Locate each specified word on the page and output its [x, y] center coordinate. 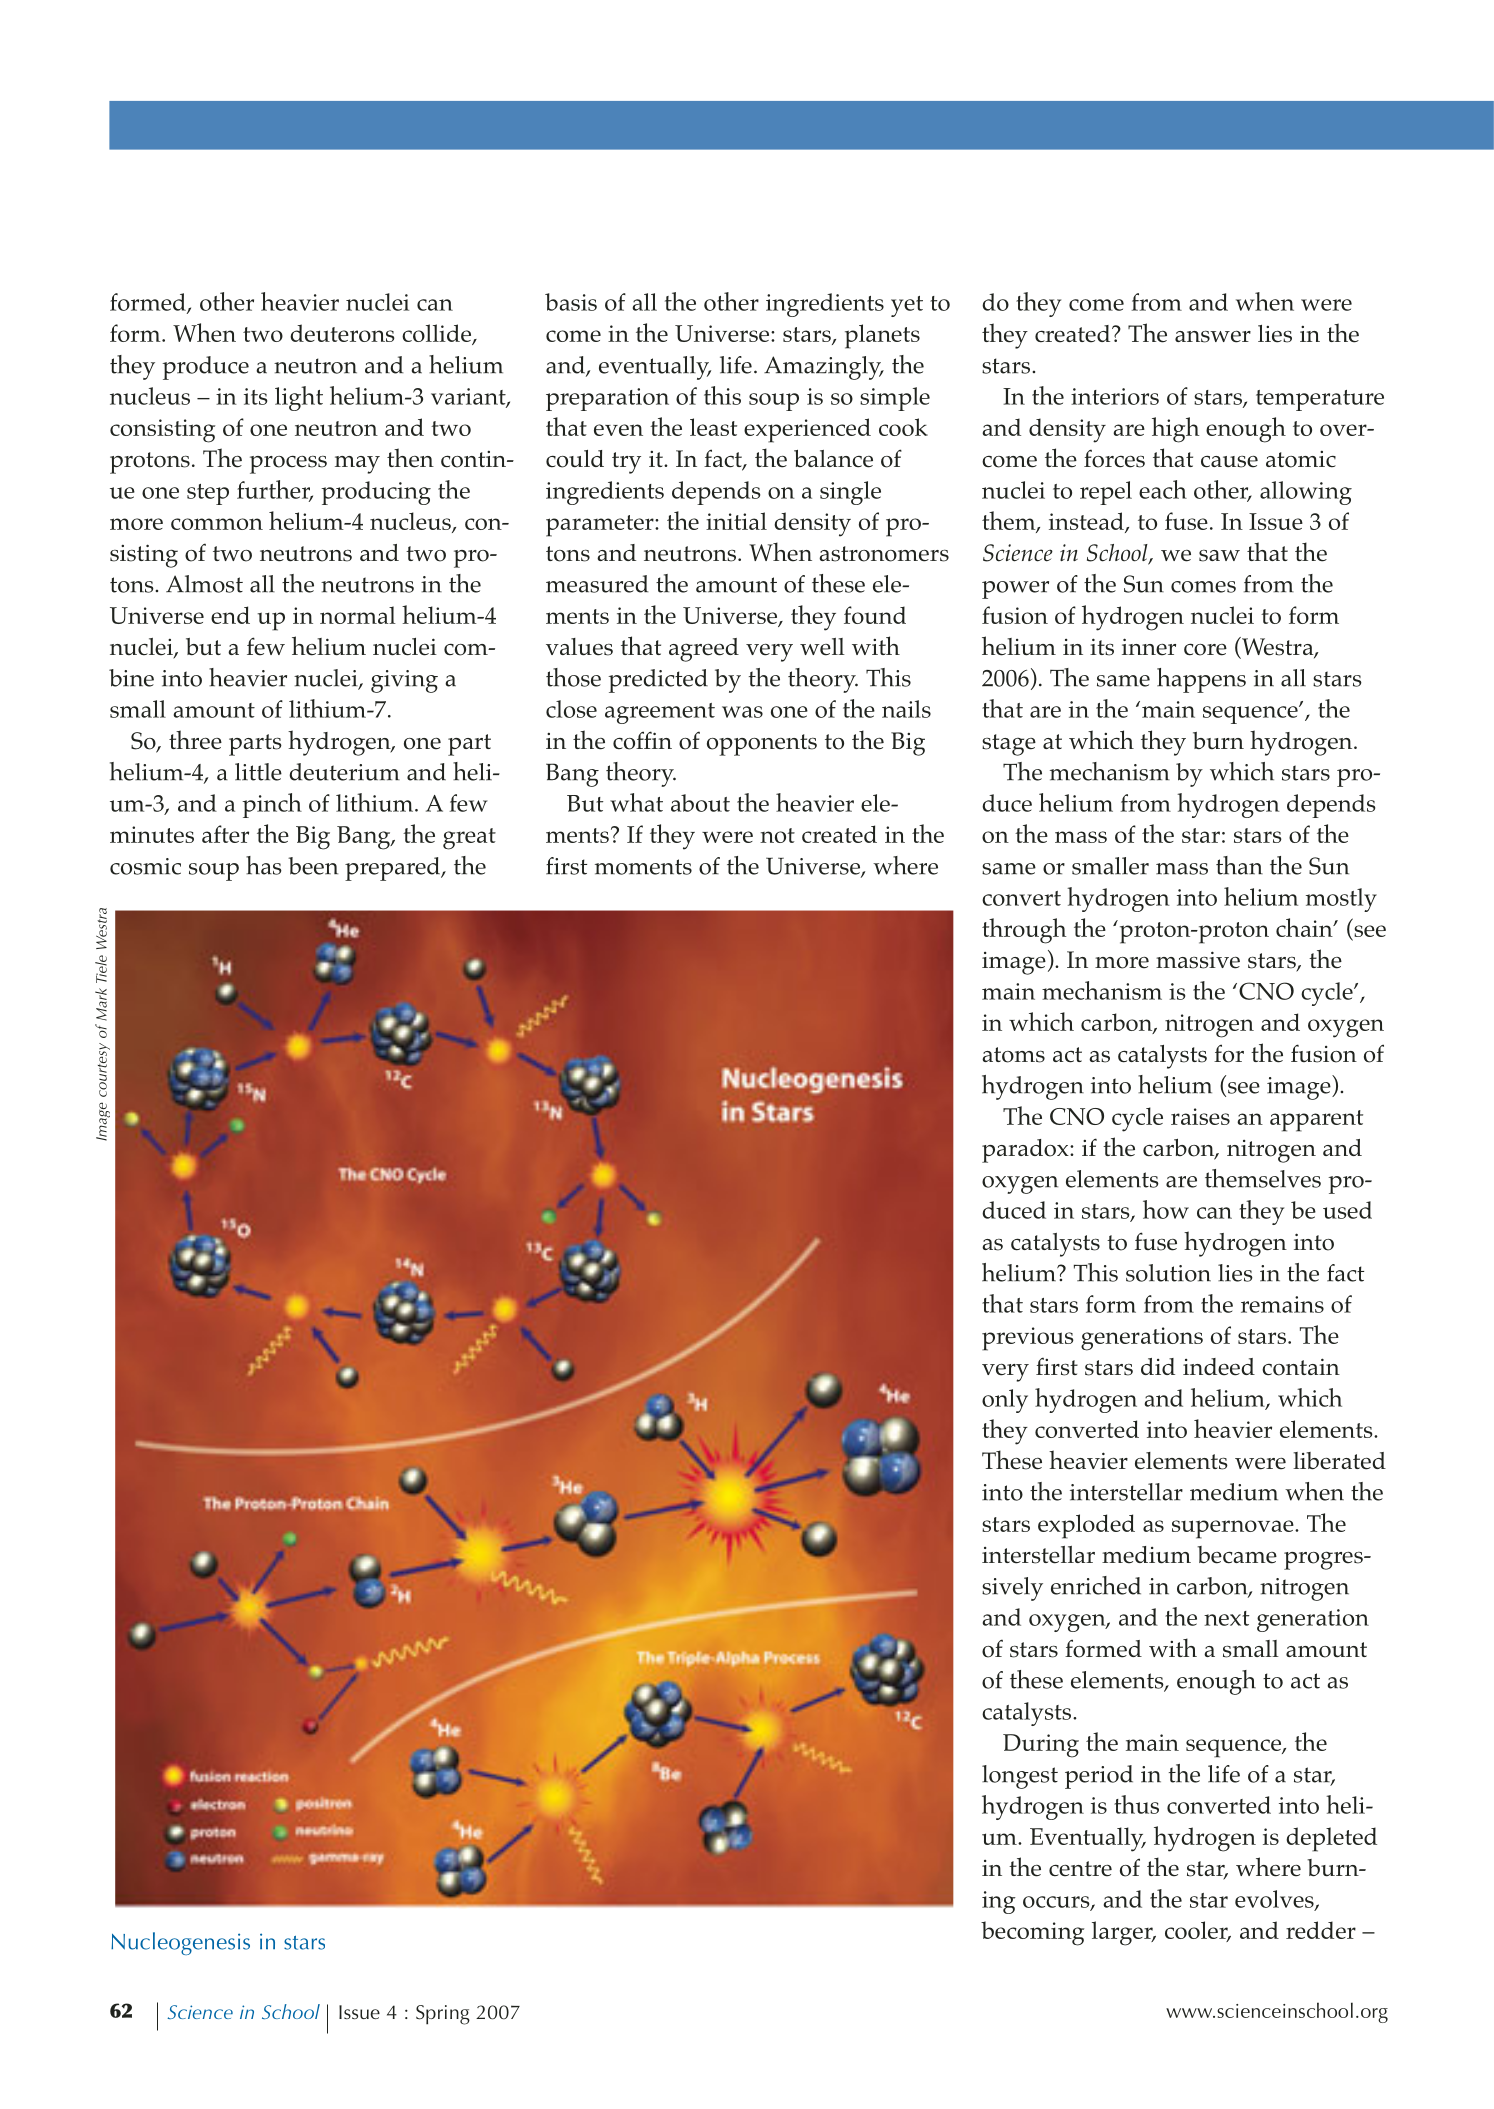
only [1005, 1401]
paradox [1026, 1151]
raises [1200, 1116]
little [258, 772]
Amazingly [824, 368]
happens [1201, 680]
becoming [1032, 1933]
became [1237, 1555]
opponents [762, 745]
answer [1213, 336]
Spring [443, 2015]
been [313, 866]
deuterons [342, 333]
